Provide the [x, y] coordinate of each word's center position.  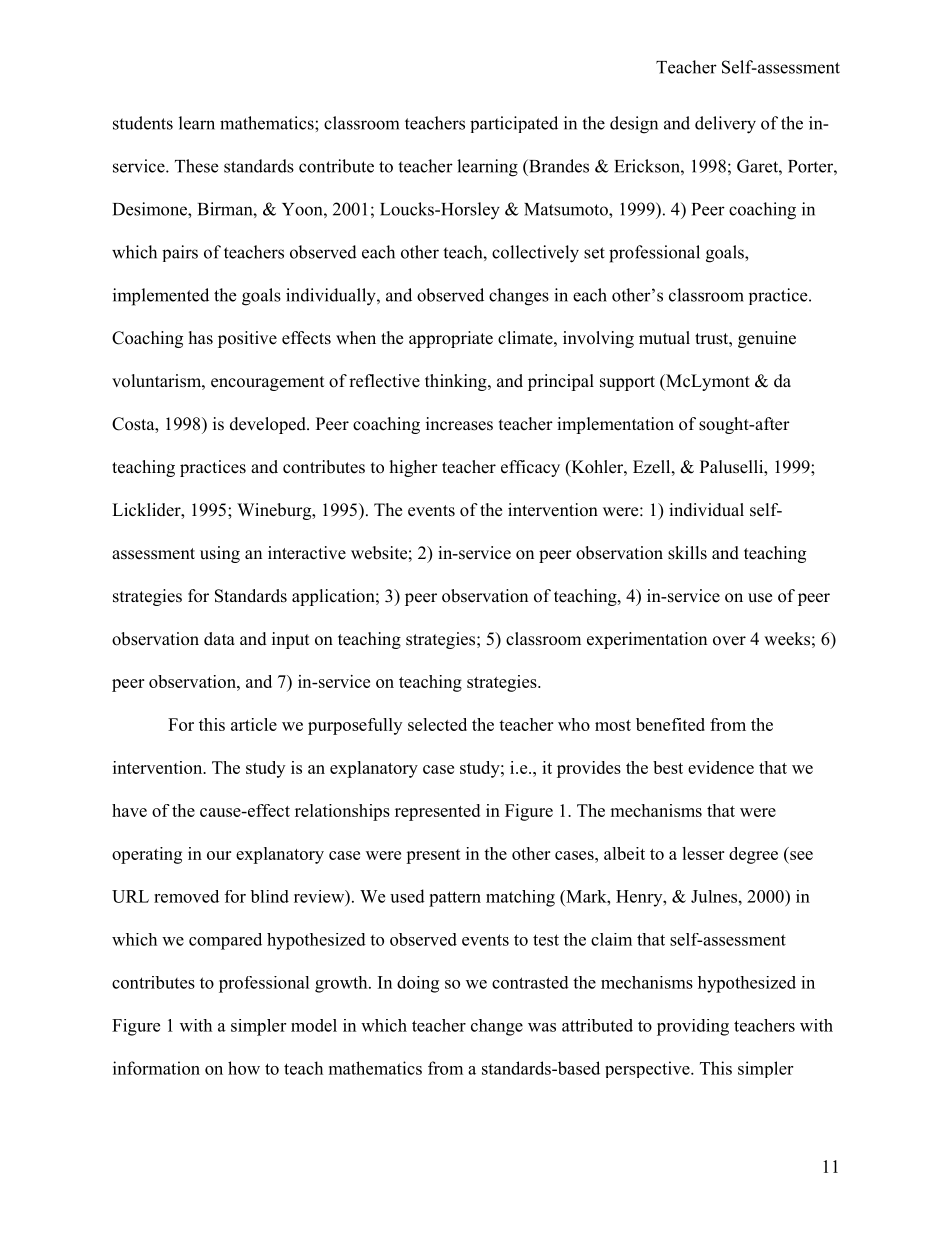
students [143, 123]
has [201, 338]
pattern [455, 899]
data [219, 639]
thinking [457, 382]
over [729, 641]
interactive [307, 553]
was [542, 1027]
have [129, 810]
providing [693, 1027]
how [244, 1068]
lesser [703, 853]
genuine [767, 339]
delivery [725, 125]
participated [514, 124]
